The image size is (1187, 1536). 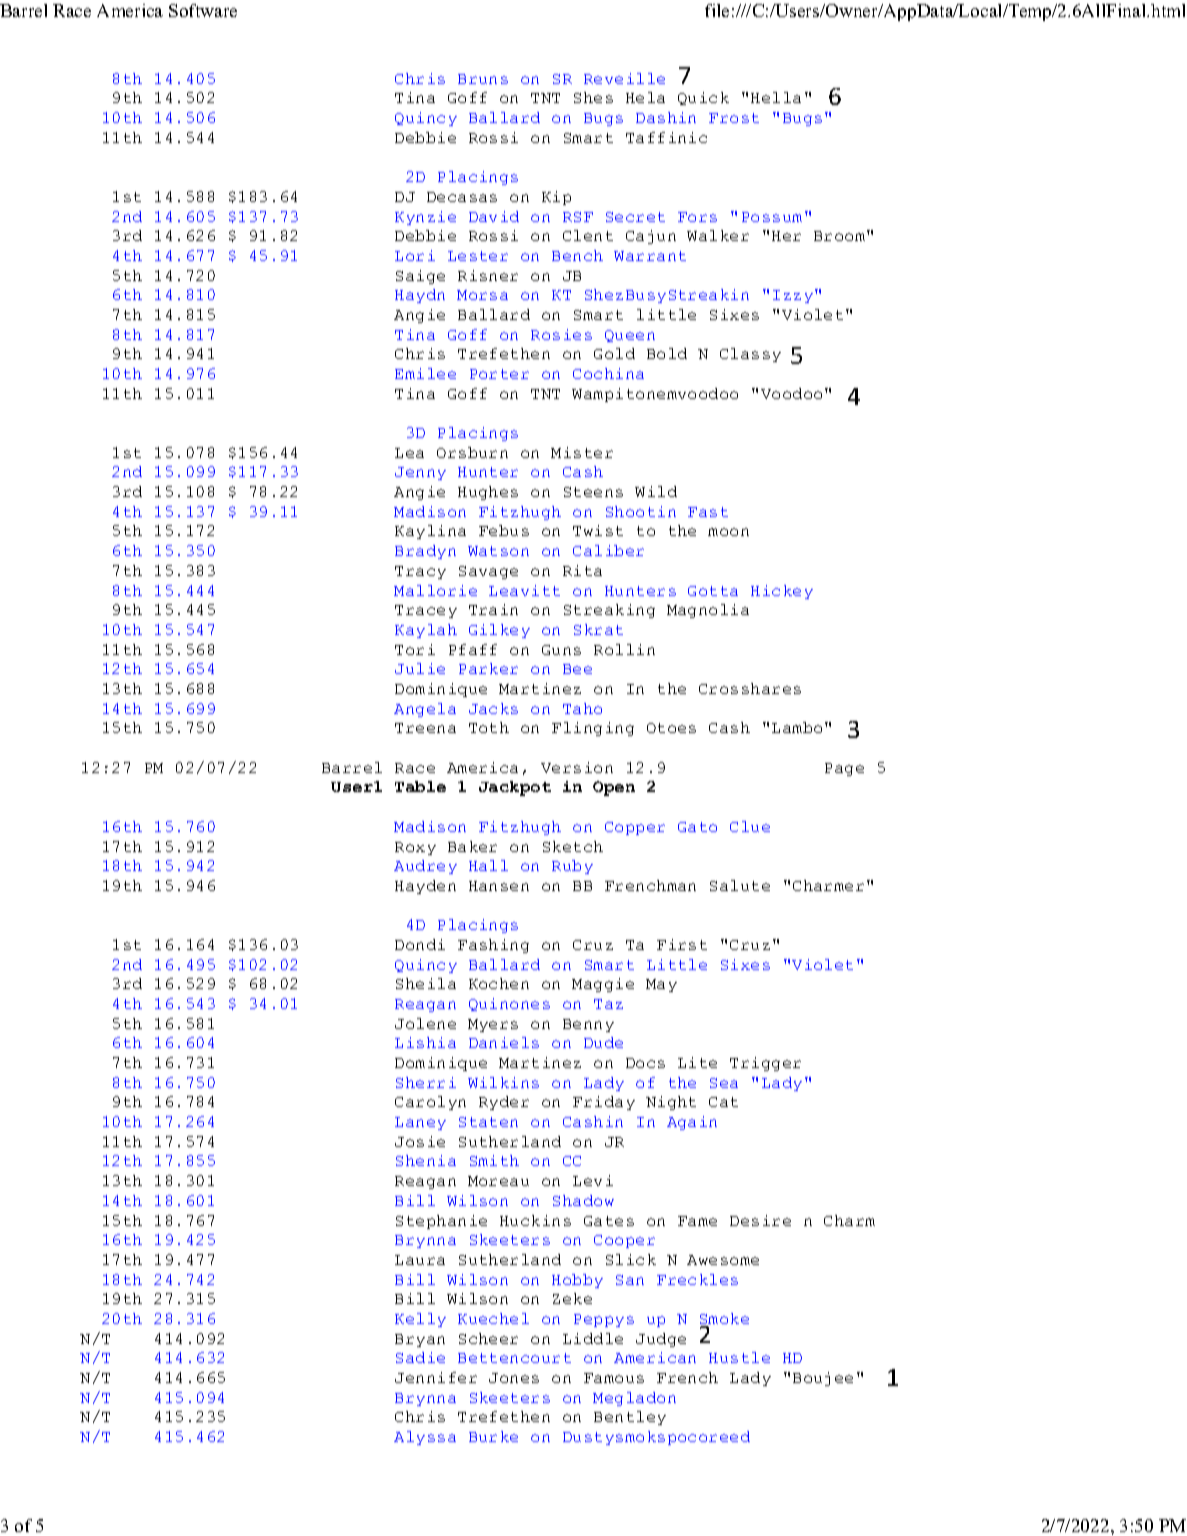 What do you see at coordinates (750, 355) in the screenshot?
I see `Classy` at bounding box center [750, 355].
